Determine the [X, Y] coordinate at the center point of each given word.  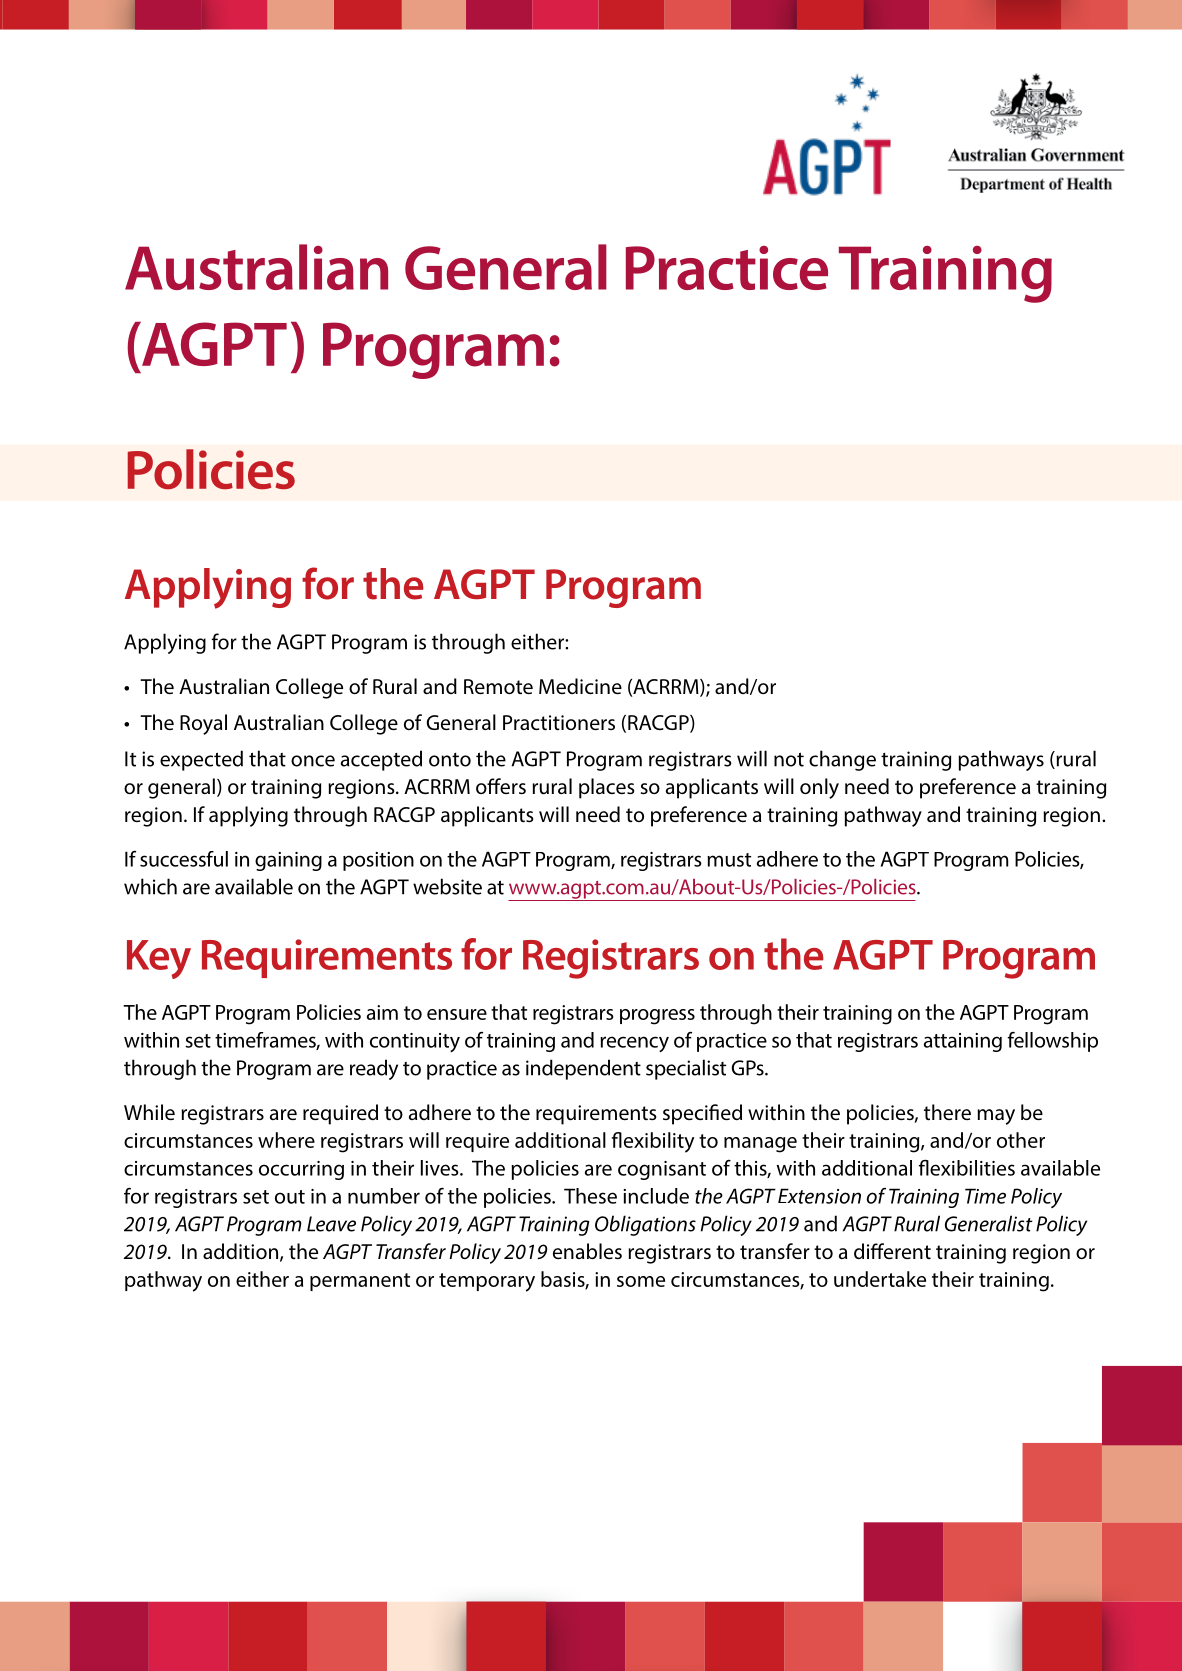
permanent [360, 1282]
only [819, 788]
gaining [288, 861]
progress [657, 1017]
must [729, 860]
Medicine [580, 686]
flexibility [653, 1142]
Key [159, 959]
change [842, 760]
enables [587, 1251]
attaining [963, 1042]
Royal [203, 724]
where [286, 1140]
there [947, 1112]
